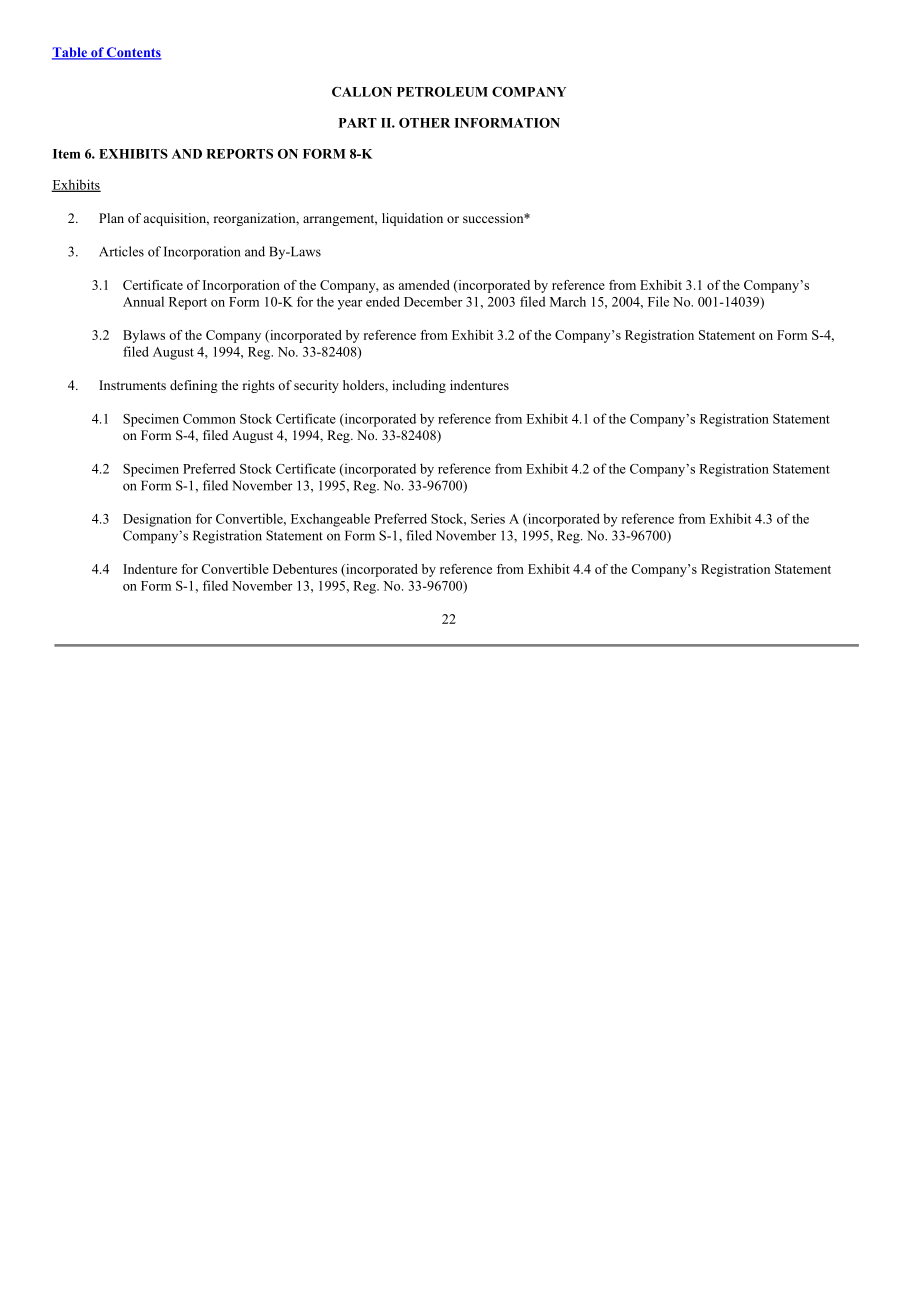 The image size is (924, 1308). I want to click on Contents, so click(133, 53).
